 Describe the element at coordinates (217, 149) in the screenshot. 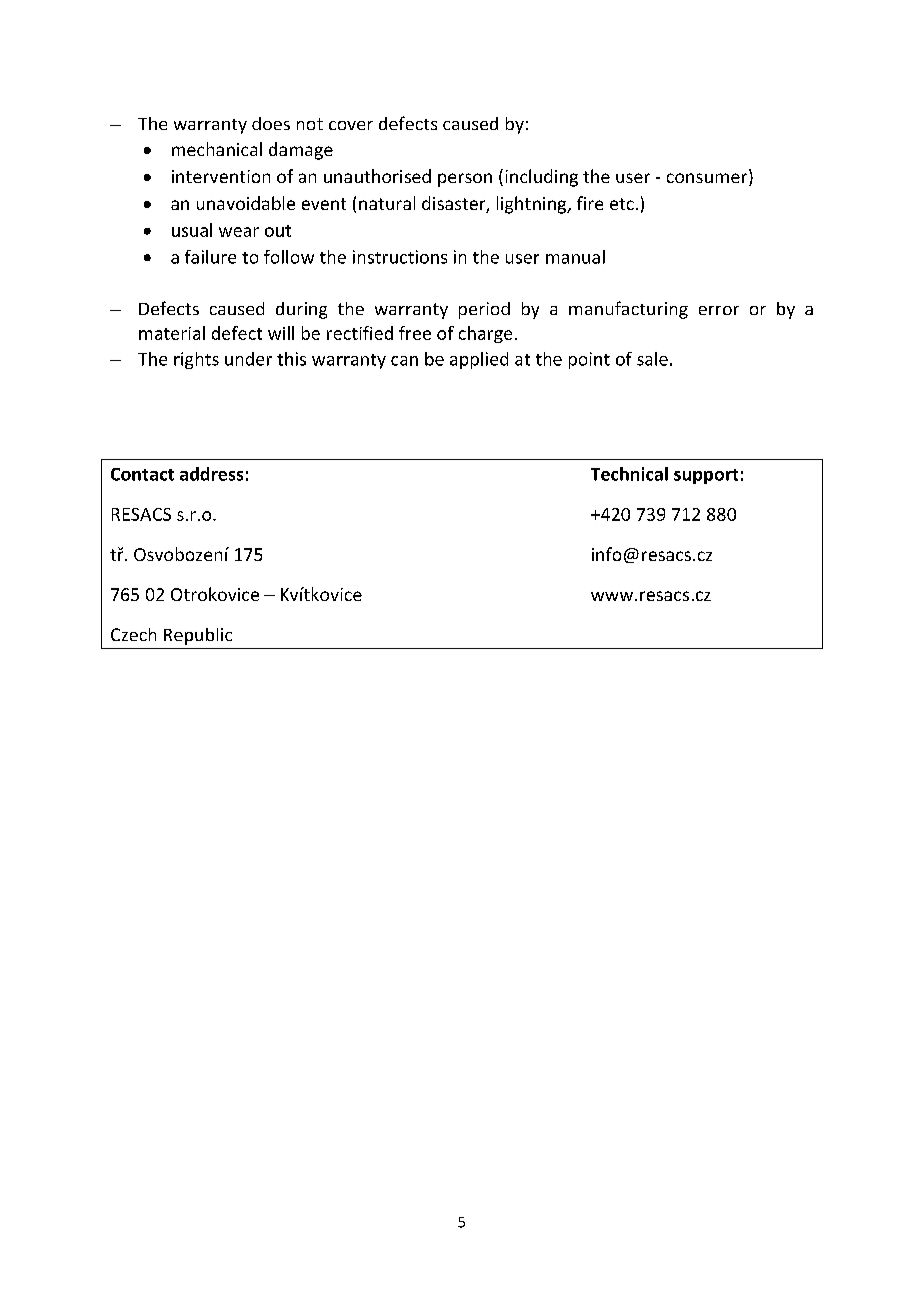

I see `mechanical` at that location.
